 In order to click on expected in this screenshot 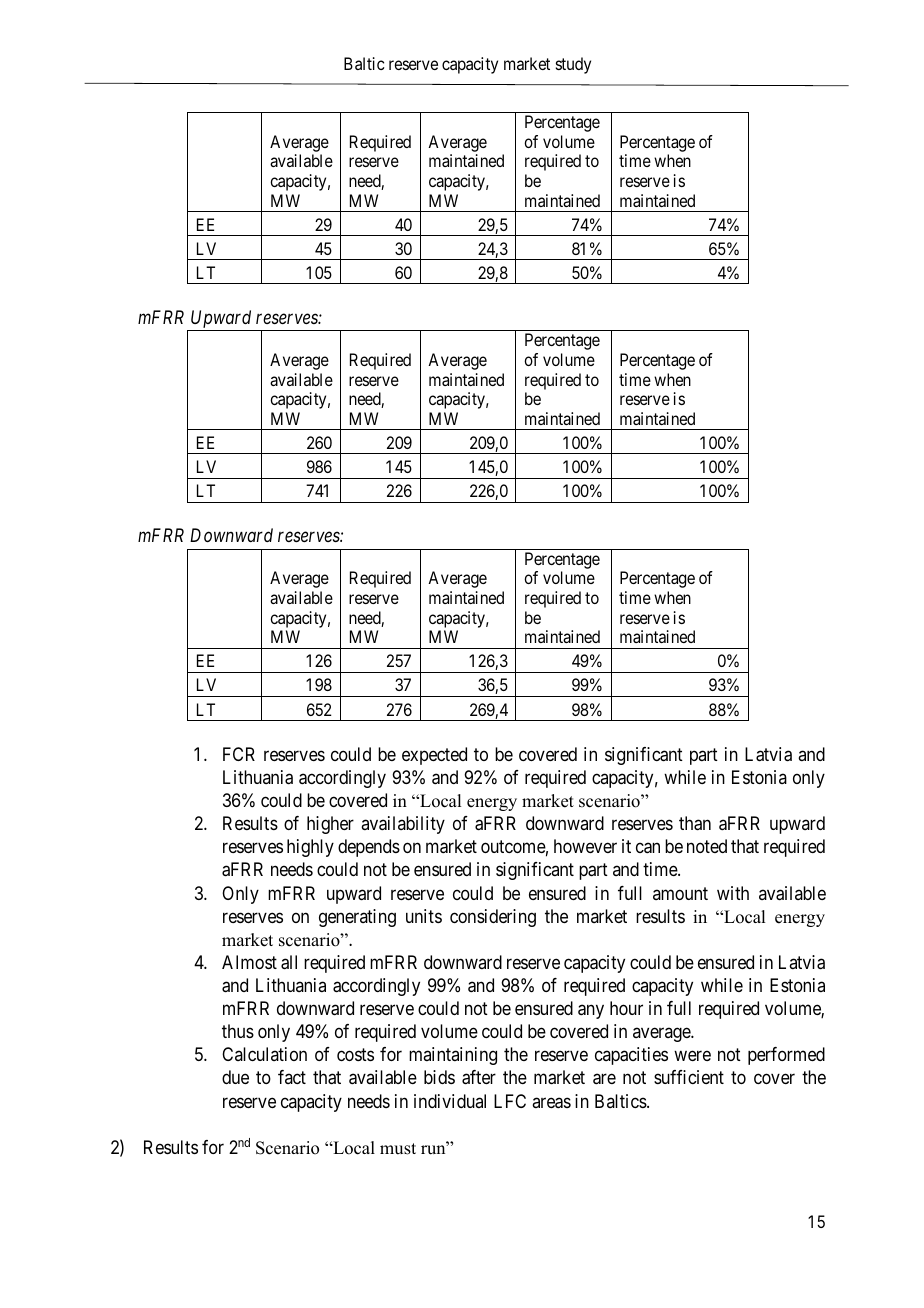, I will do `click(434, 756)`.
